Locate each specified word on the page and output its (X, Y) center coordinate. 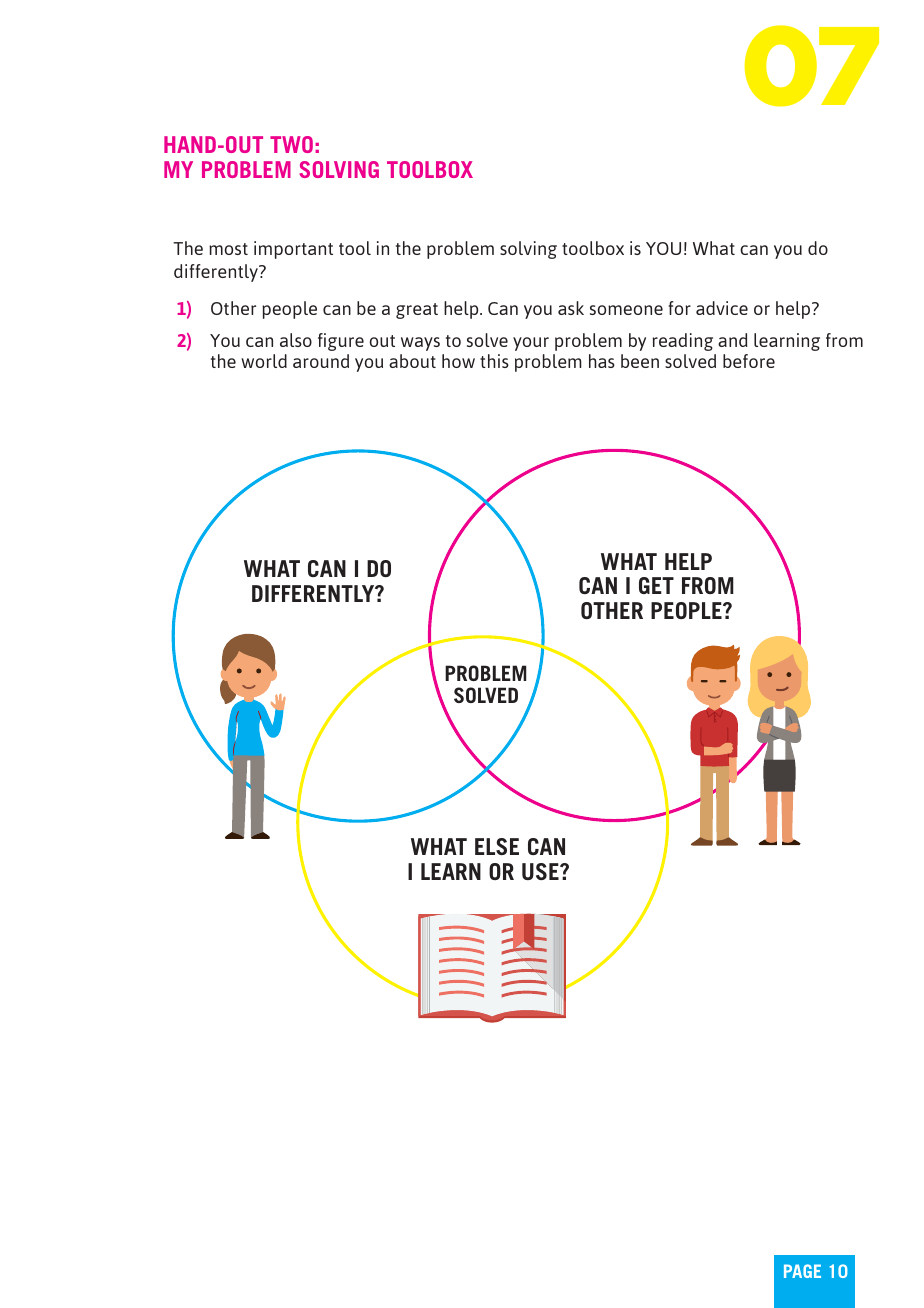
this (494, 361)
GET (656, 585)
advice (722, 308)
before (749, 361)
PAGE (802, 1271)
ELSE (497, 846)
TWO (291, 144)
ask (571, 308)
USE (541, 871)
